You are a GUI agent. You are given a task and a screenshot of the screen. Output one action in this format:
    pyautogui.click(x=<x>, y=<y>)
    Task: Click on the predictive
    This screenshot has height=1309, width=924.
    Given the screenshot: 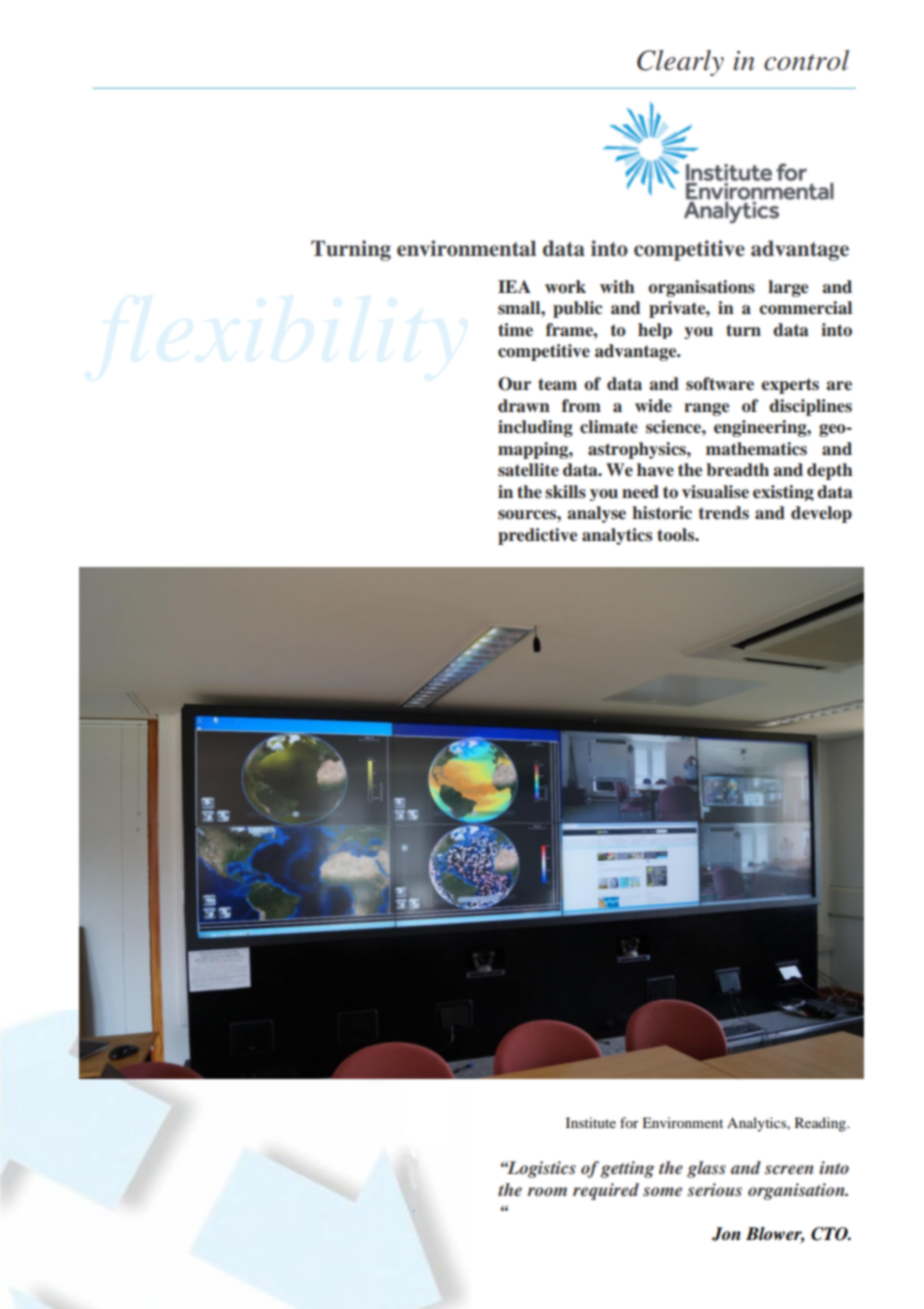 What is the action you would take?
    pyautogui.click(x=537, y=536)
